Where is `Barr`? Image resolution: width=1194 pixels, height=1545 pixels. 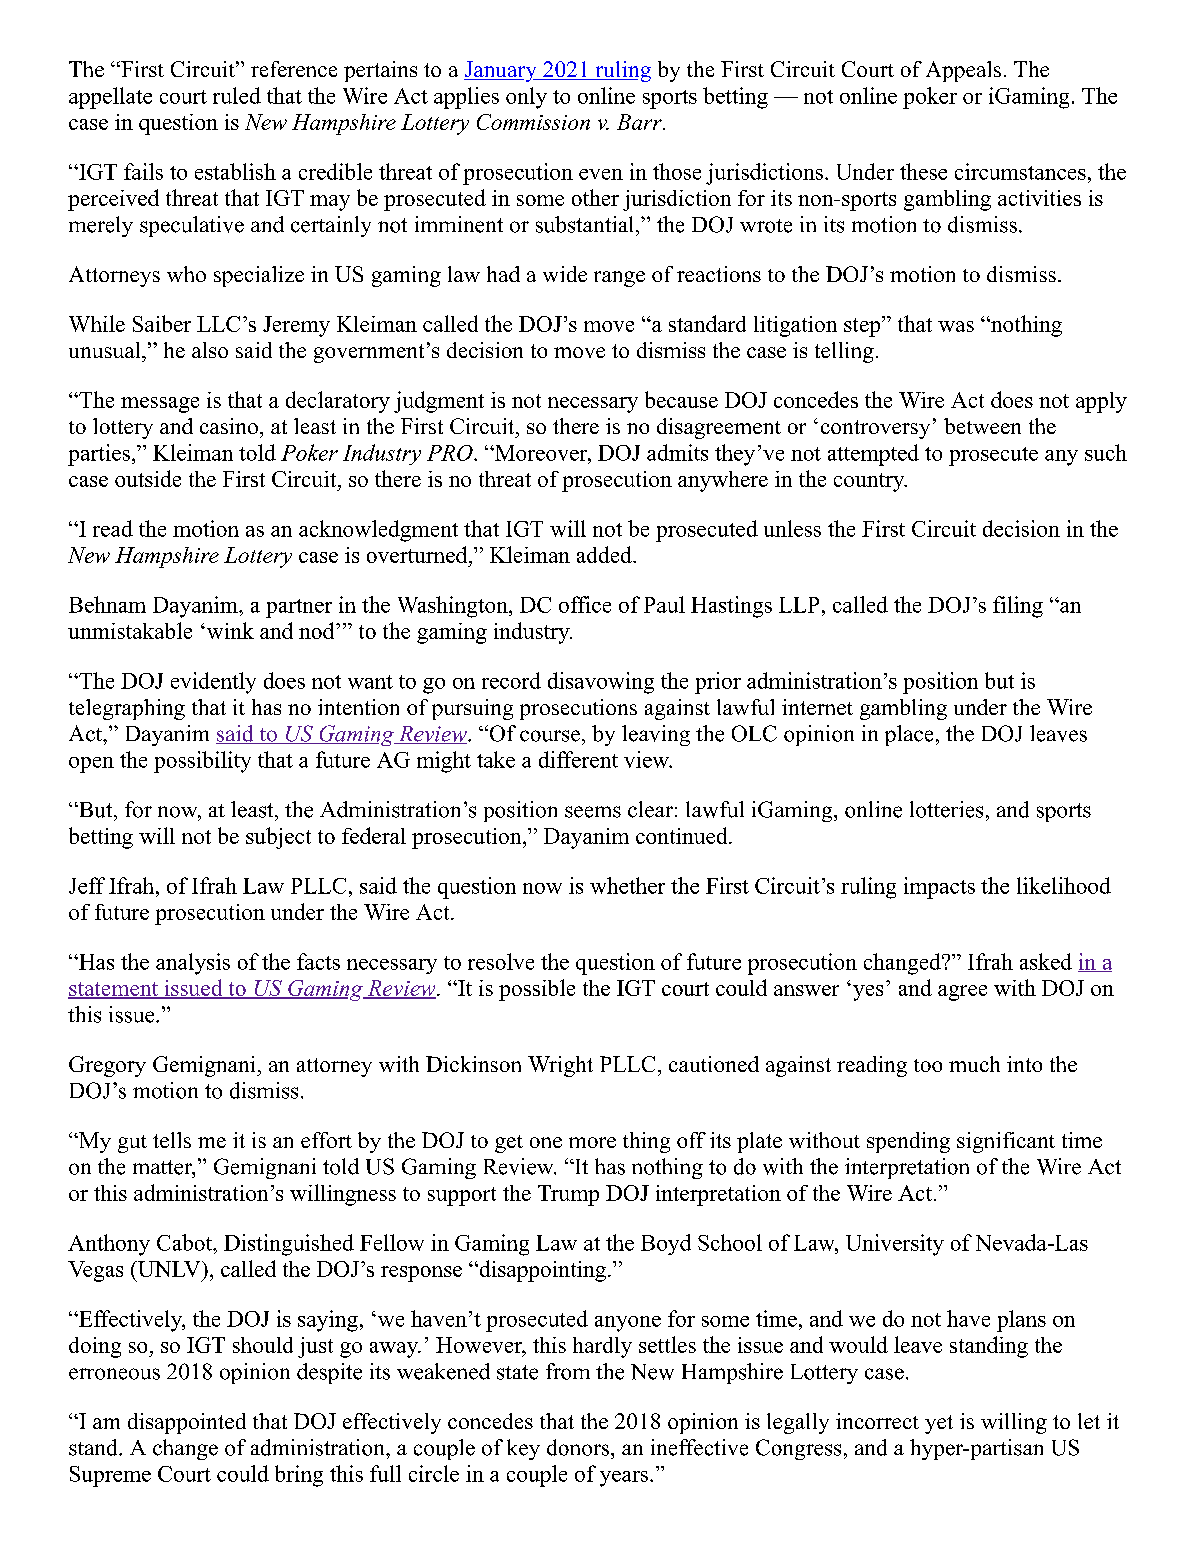 Barr is located at coordinates (640, 122).
